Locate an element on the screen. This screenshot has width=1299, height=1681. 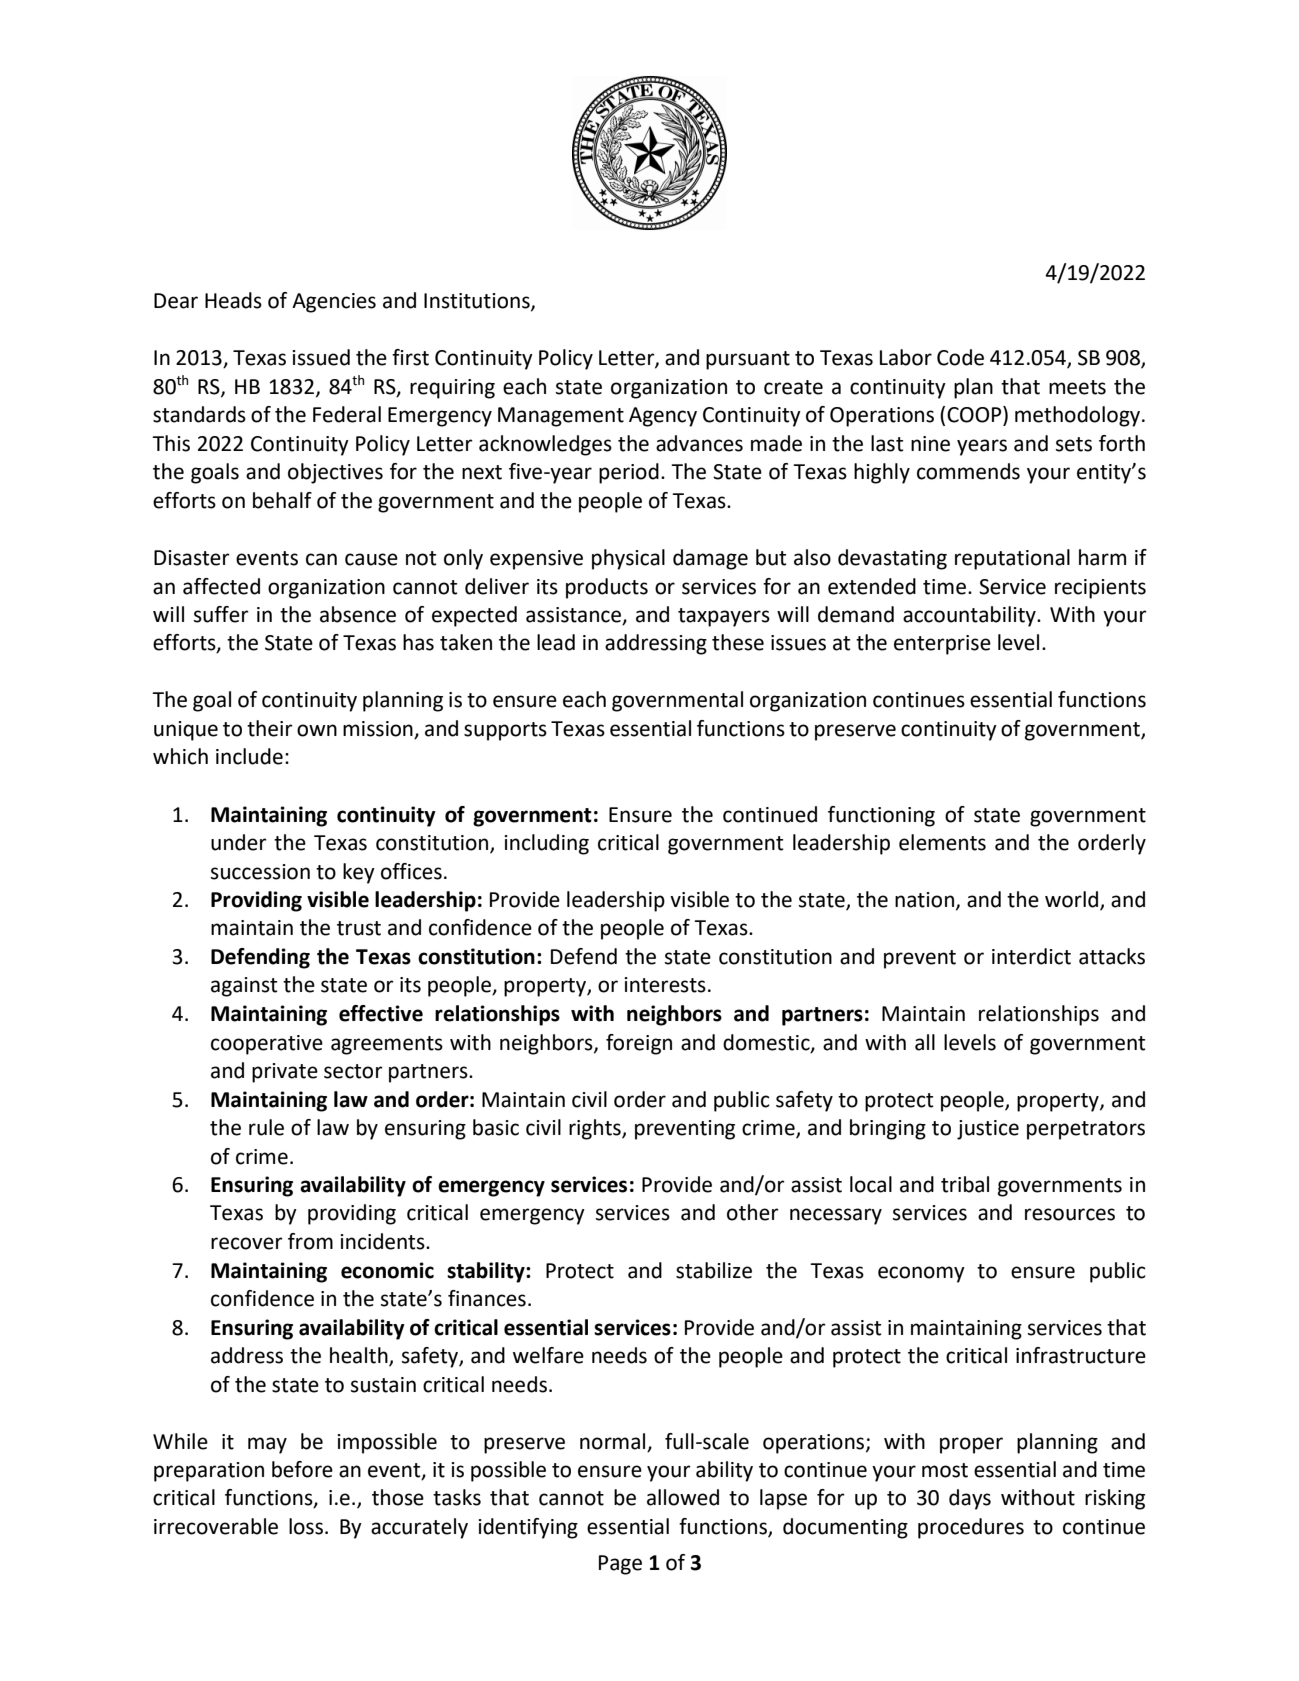
supports is located at coordinates (505, 731).
